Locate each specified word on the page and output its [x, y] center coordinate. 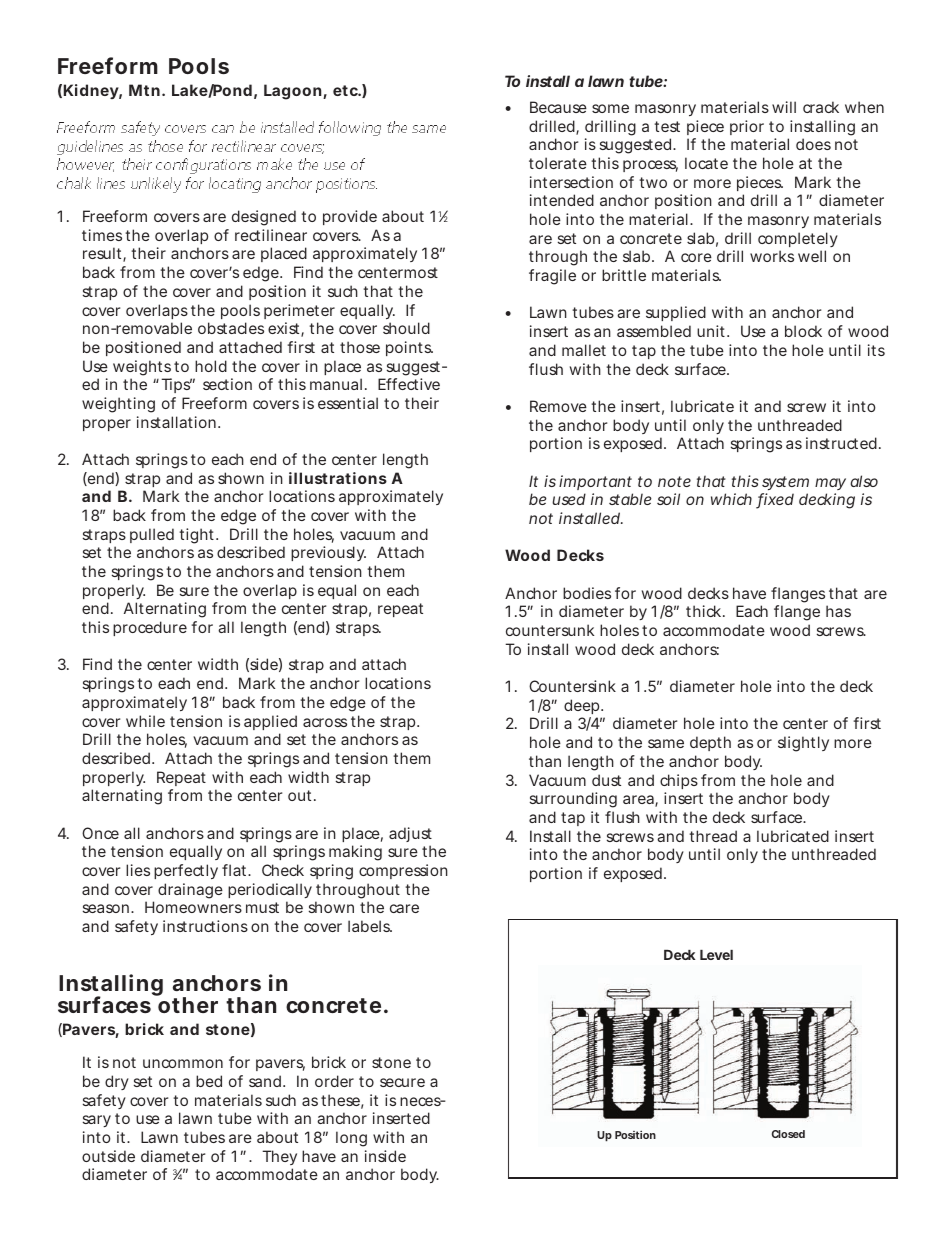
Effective [409, 384]
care [404, 908]
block [803, 331]
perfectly [186, 871]
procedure [150, 628]
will [784, 107]
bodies [587, 593]
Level [716, 955]
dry [117, 1082]
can [223, 129]
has [838, 611]
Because [558, 107]
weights [142, 368]
